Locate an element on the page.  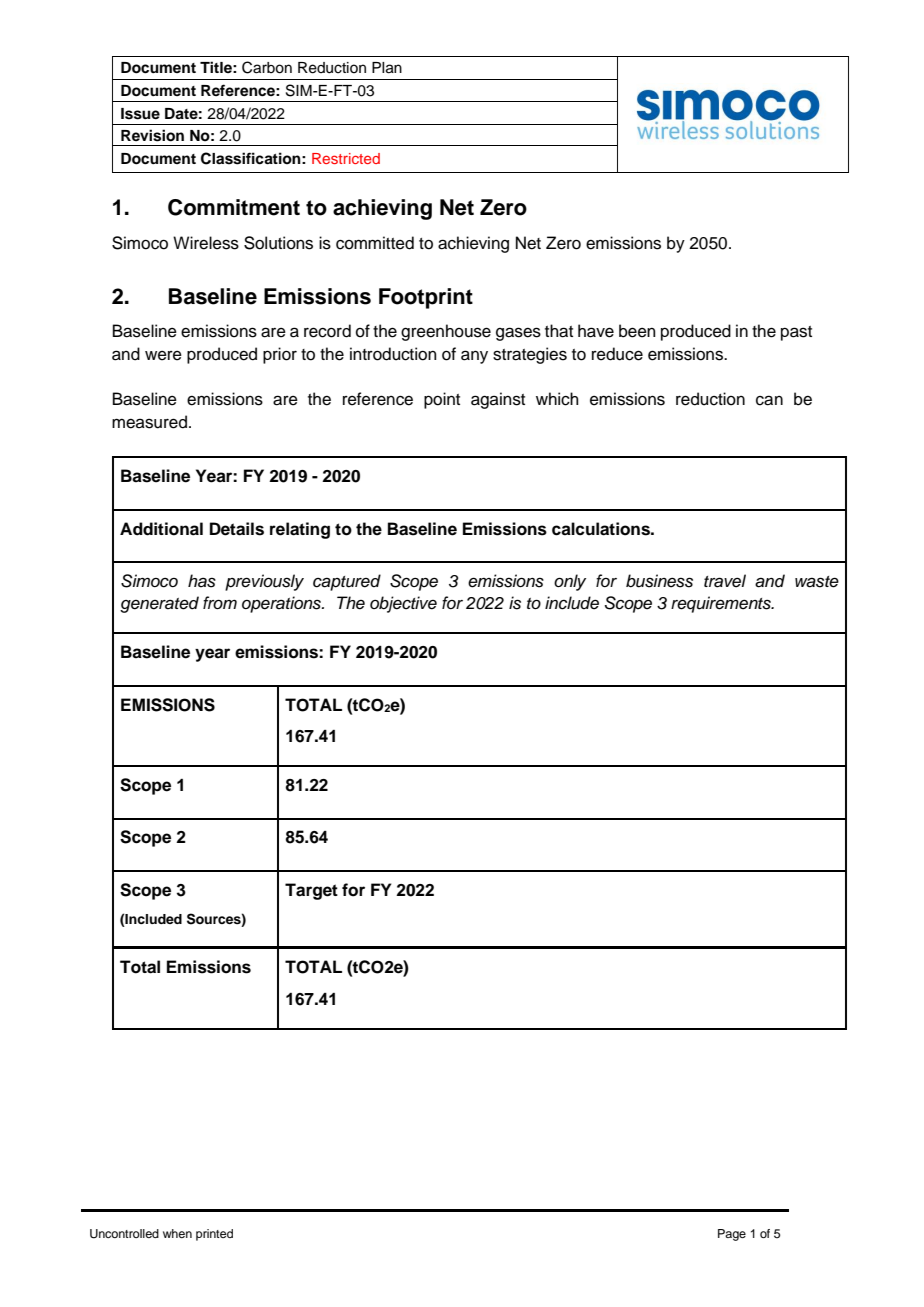
requirements is located at coordinates (722, 604).
